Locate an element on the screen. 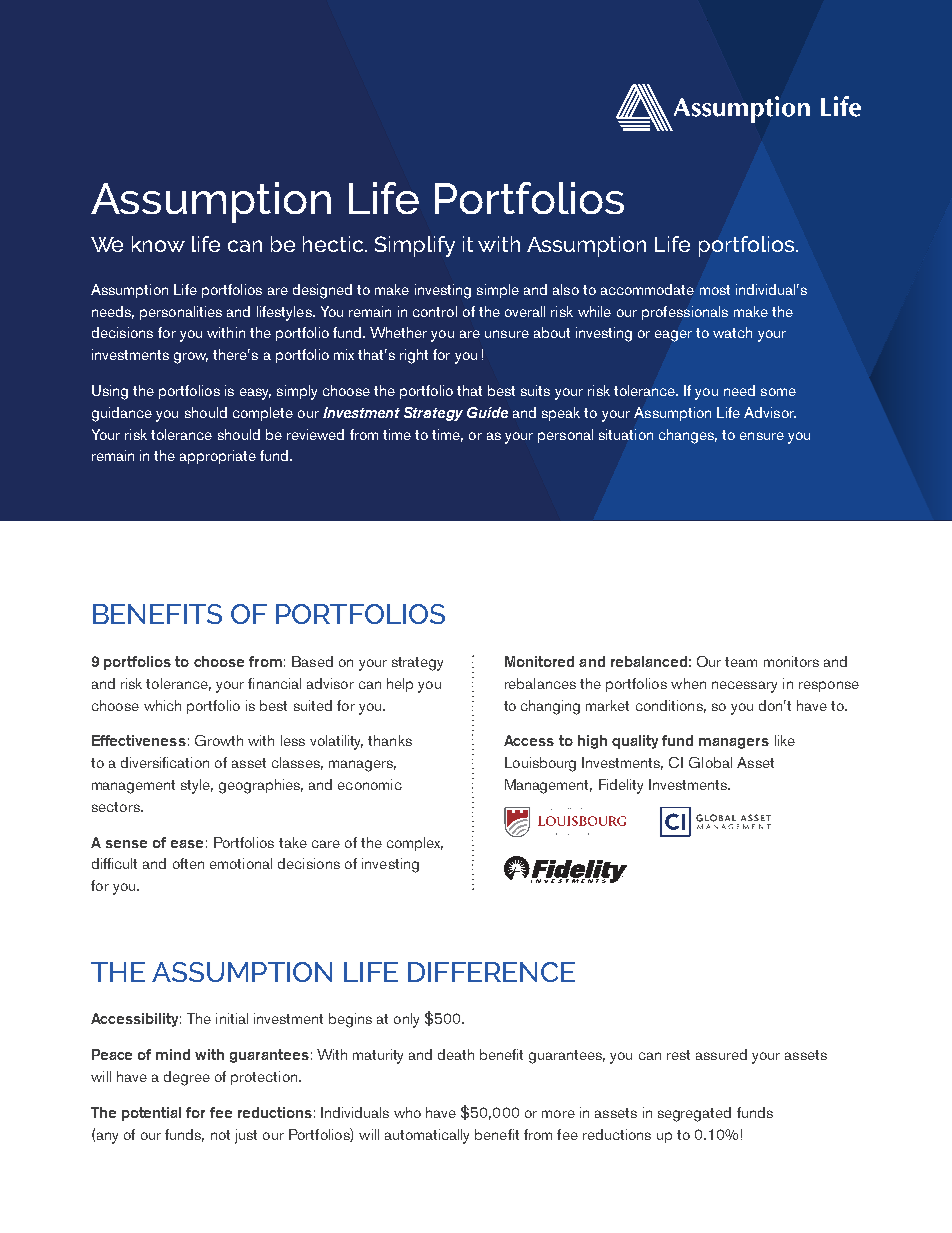 The width and height of the screenshot is (952, 1233). appropriate is located at coordinates (218, 457).
